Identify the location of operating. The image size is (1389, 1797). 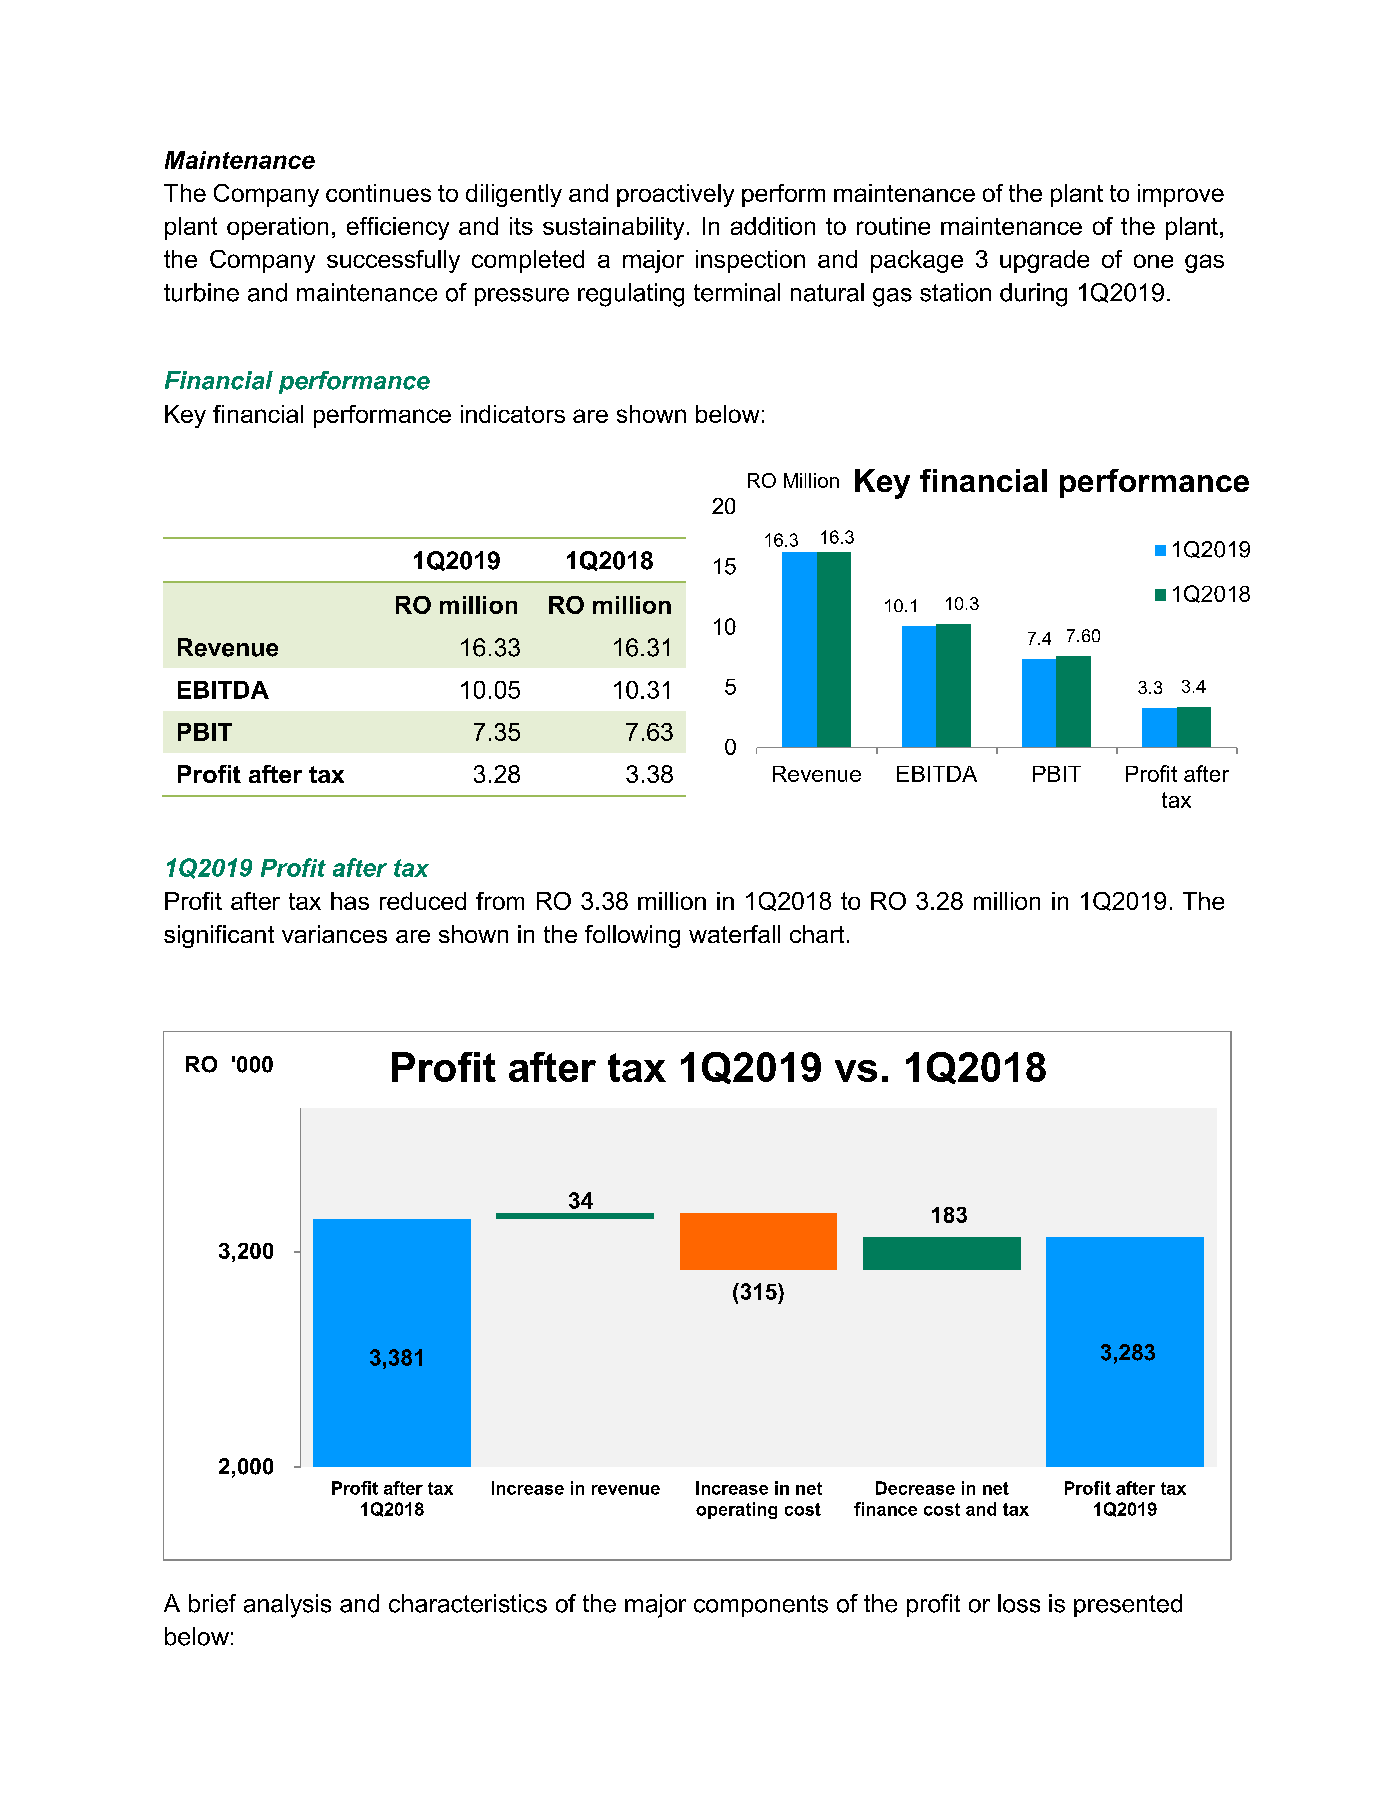
(736, 1510).
